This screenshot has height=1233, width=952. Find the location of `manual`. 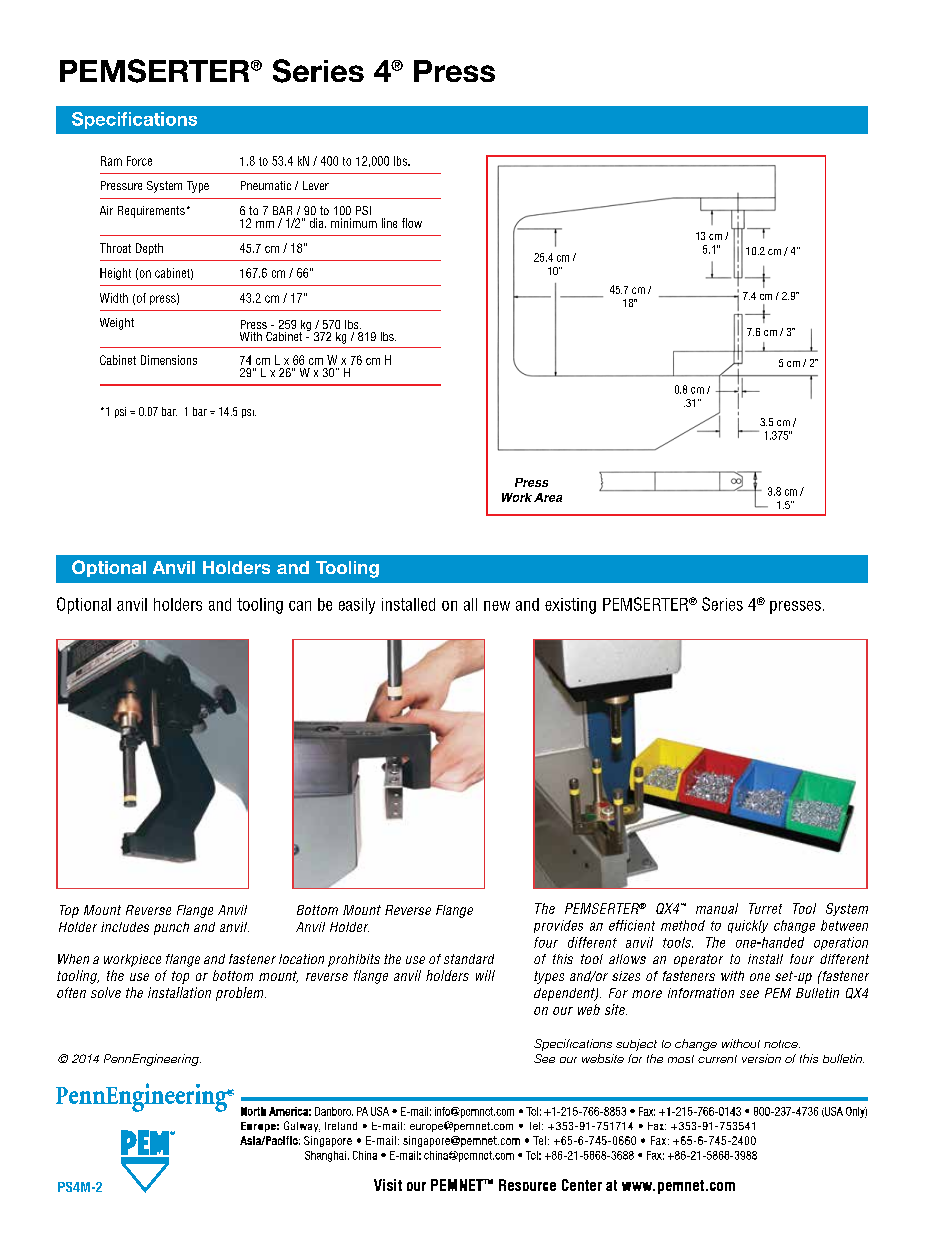

manual is located at coordinates (717, 908).
